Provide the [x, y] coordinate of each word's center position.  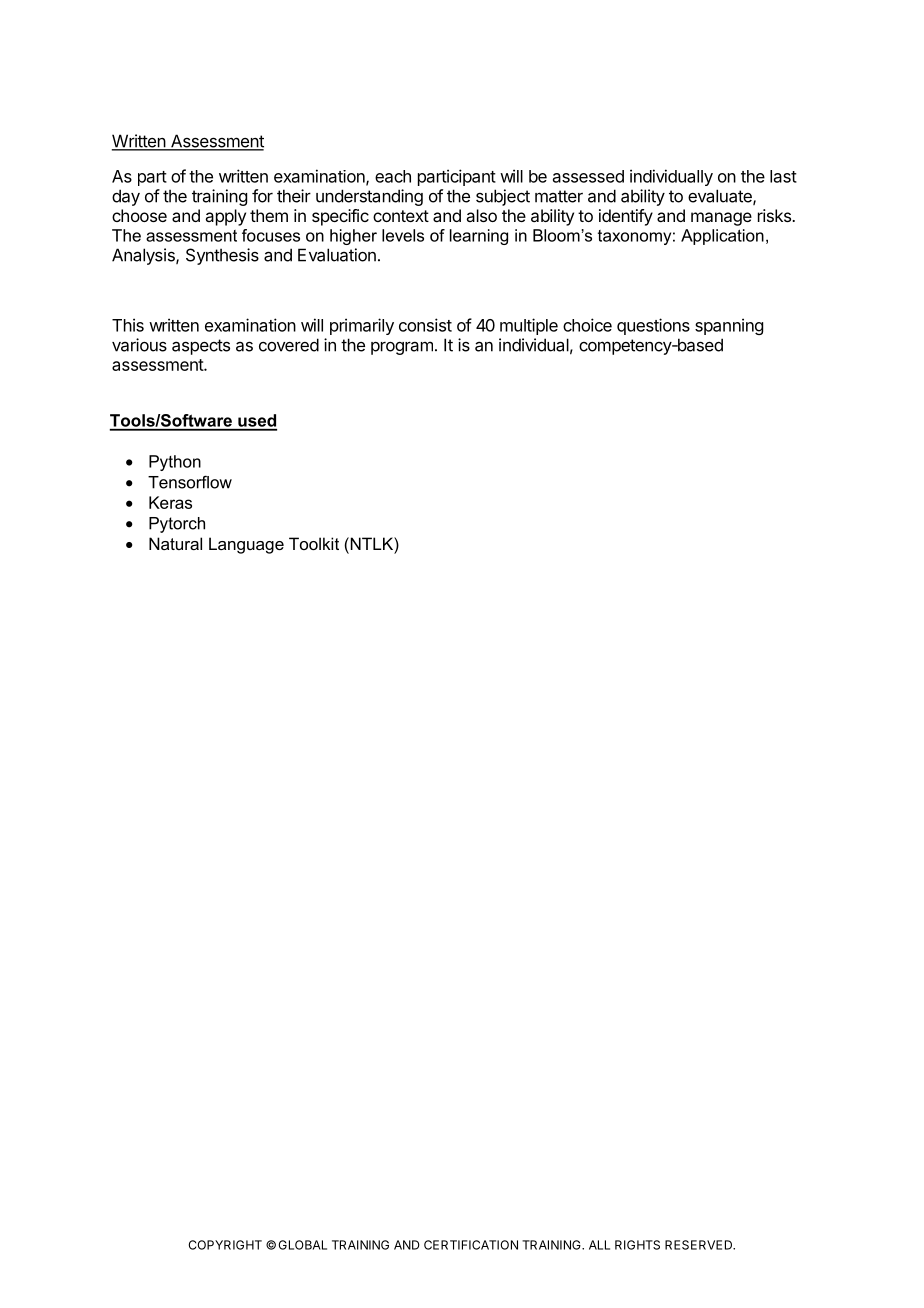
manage [721, 219]
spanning [729, 326]
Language [246, 545]
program [402, 348]
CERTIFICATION [471, 1245]
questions [653, 326]
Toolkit [314, 543]
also [481, 215]
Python [175, 463]
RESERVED [700, 1245]
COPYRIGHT [225, 1245]
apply [225, 217]
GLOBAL [303, 1245]
